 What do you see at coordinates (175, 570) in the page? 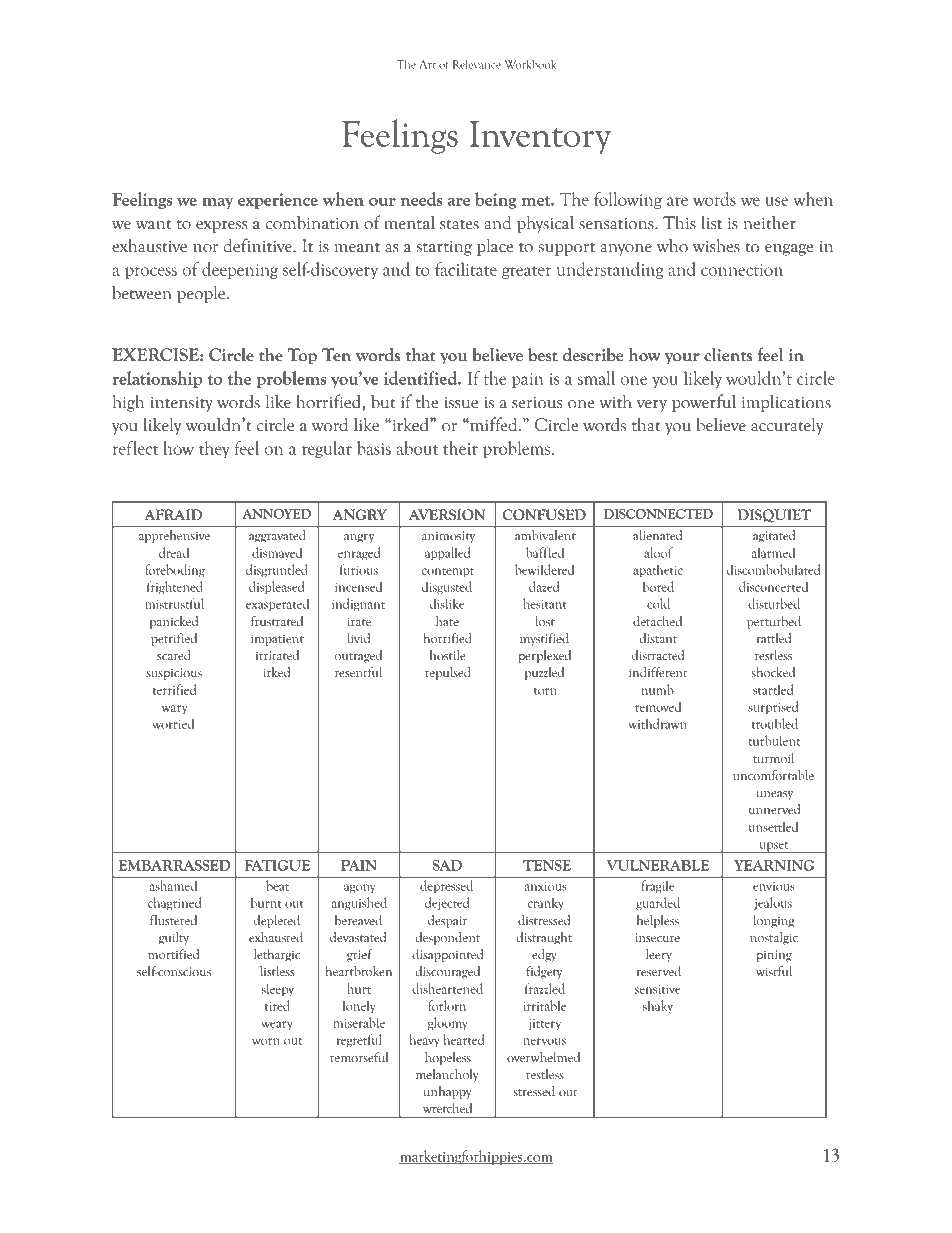
I see `foreboding` at bounding box center [175, 570].
